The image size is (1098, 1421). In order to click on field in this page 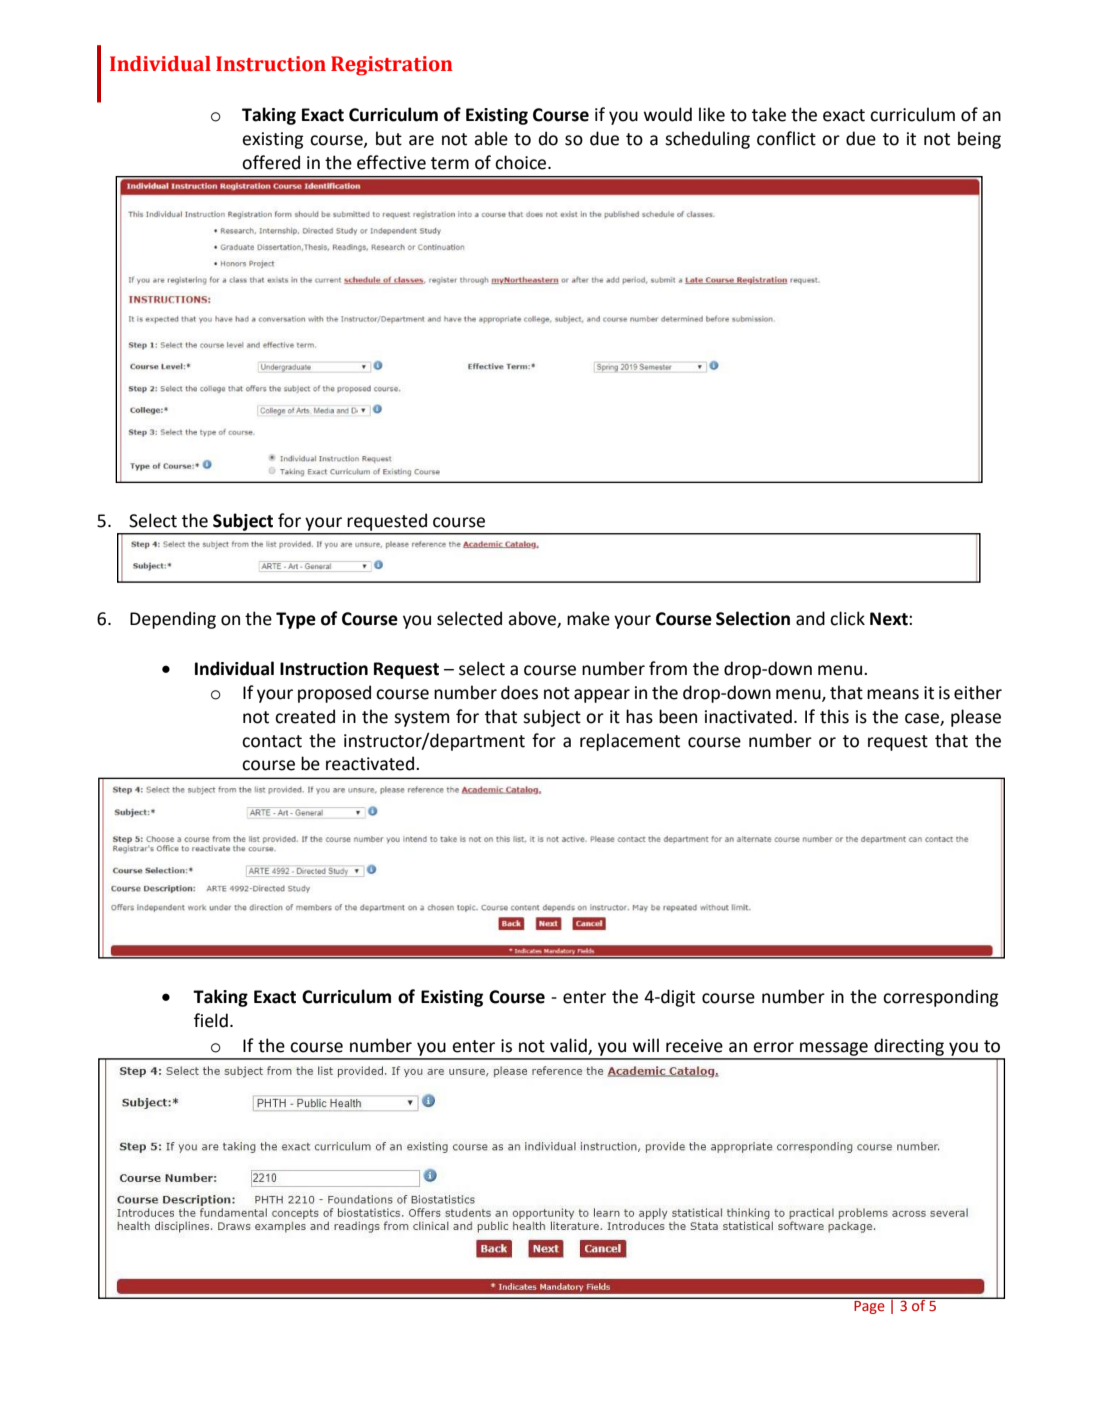, I will do `click(211, 1020)`.
